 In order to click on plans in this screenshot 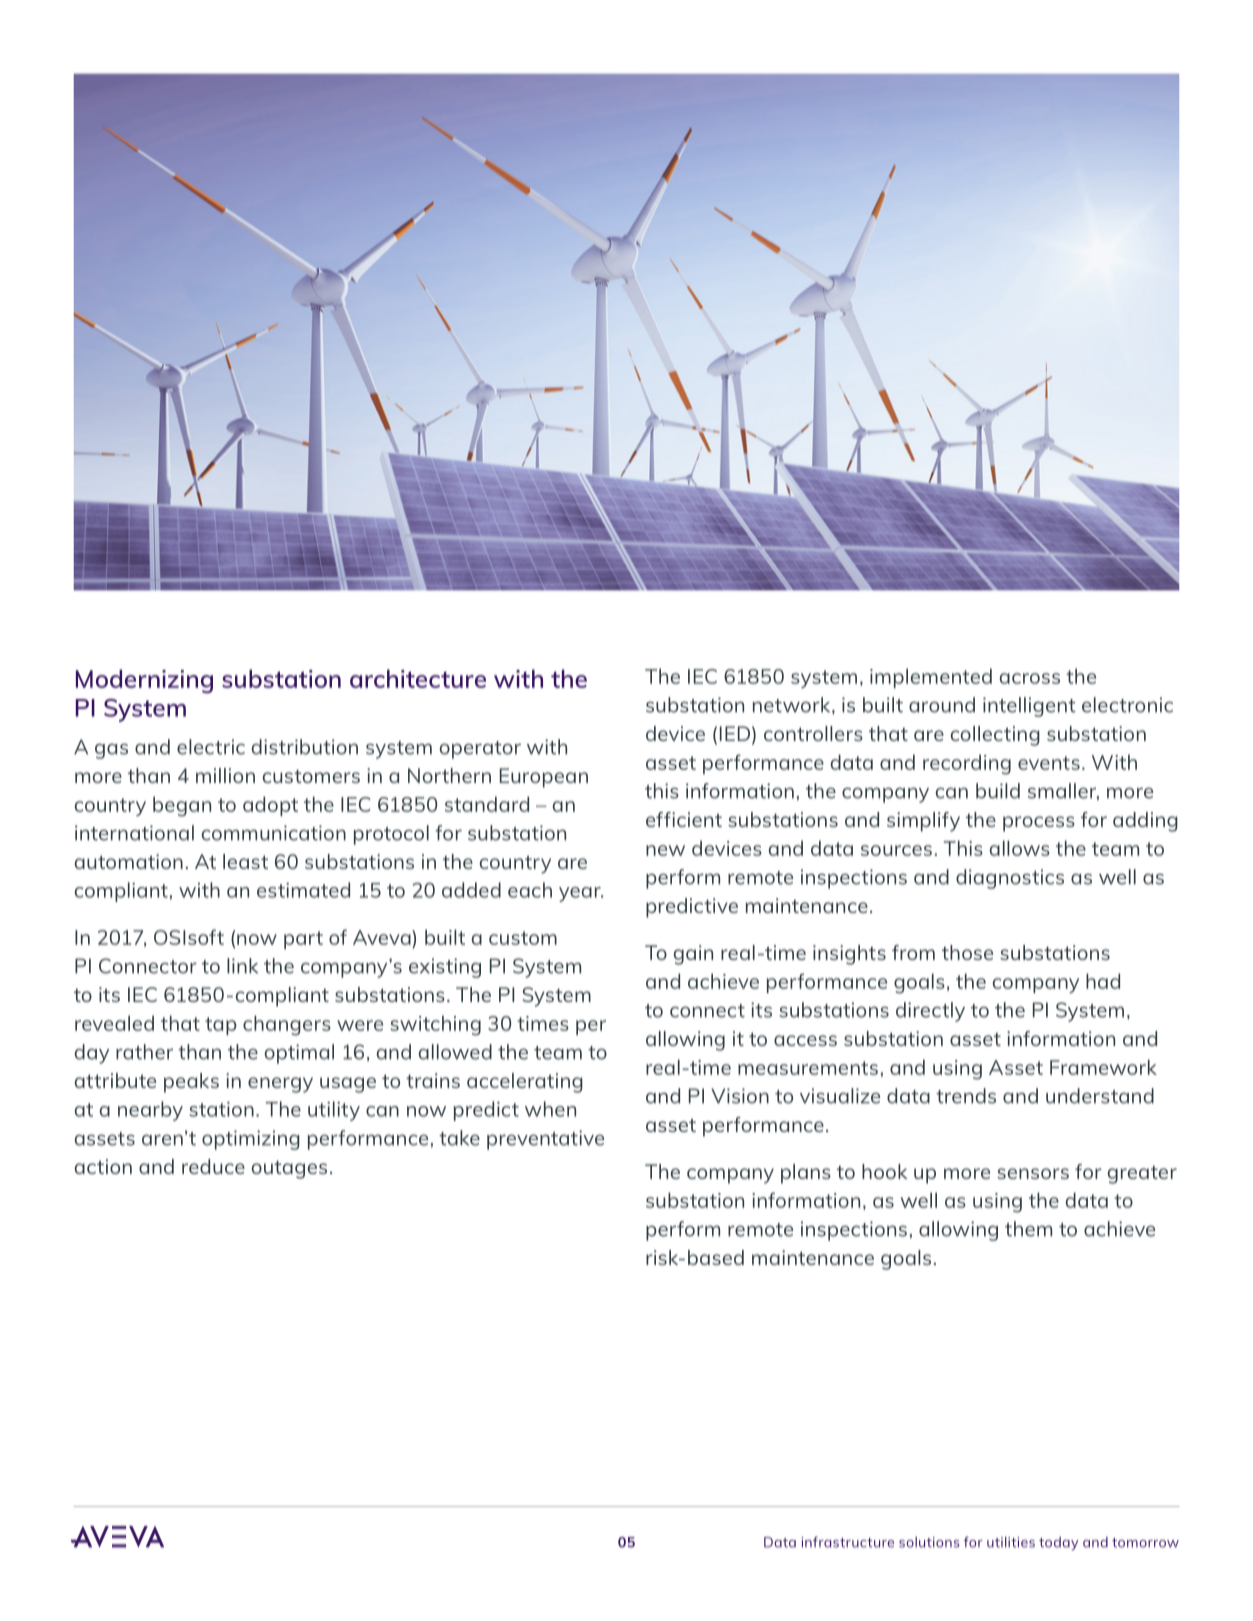, I will do `click(806, 1174)`.
